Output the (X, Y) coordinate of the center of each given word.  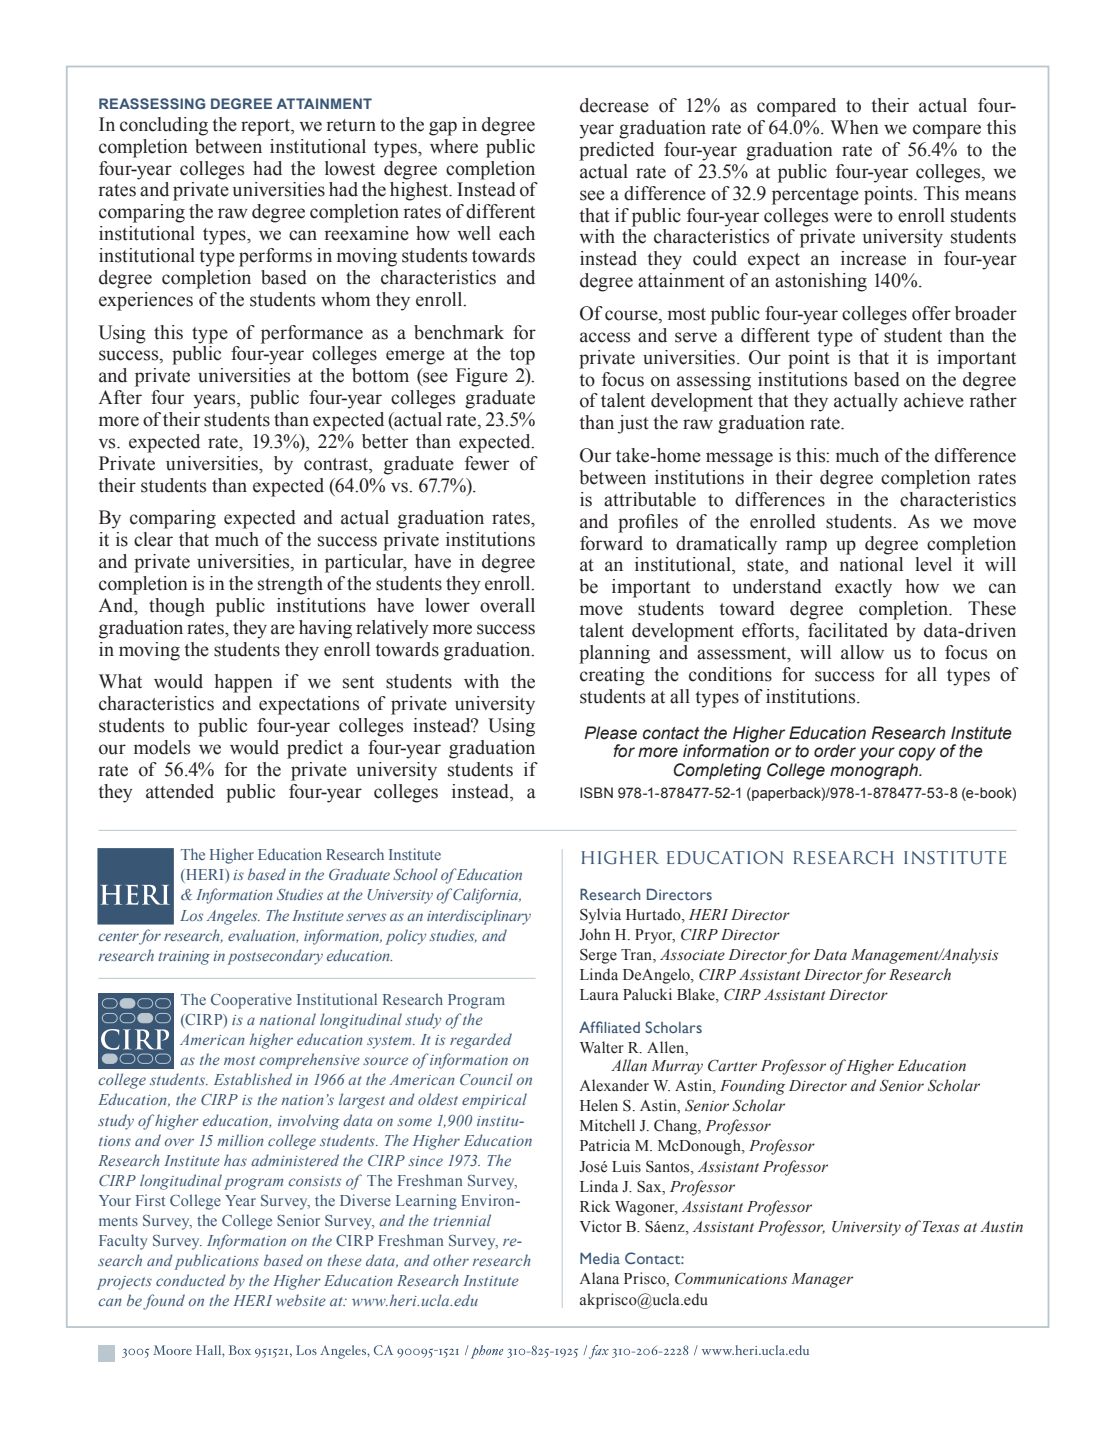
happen (244, 683)
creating (612, 676)
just (633, 424)
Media (600, 1258)
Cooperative (251, 1001)
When (854, 127)
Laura (599, 994)
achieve (934, 400)
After (120, 397)
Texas (941, 1227)
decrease (614, 105)
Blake (697, 995)
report (267, 127)
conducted (191, 1280)
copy (917, 754)
